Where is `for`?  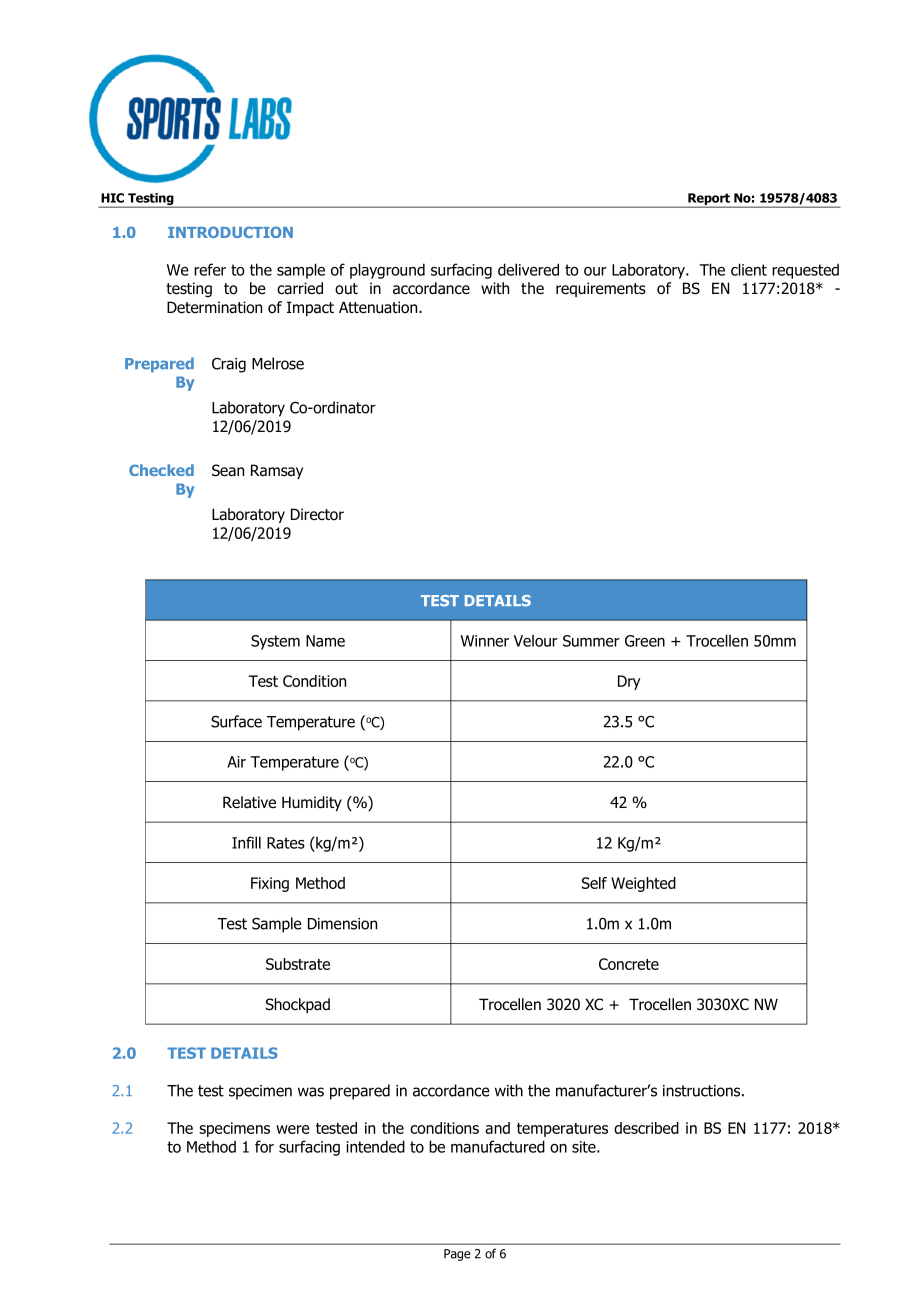 for is located at coordinates (264, 1146).
